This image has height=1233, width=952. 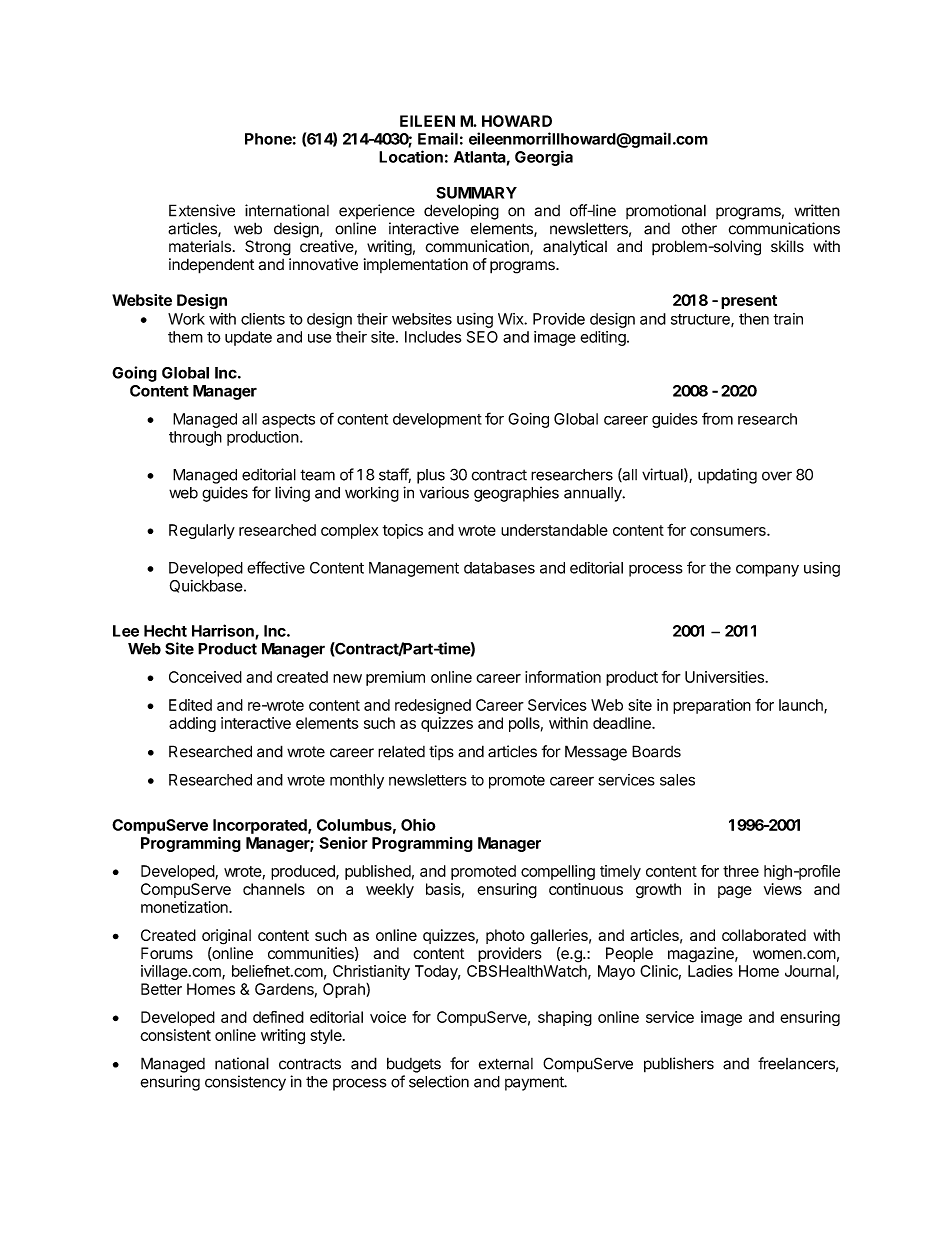 What do you see at coordinates (499, 568) in the image?
I see `databases` at bounding box center [499, 568].
